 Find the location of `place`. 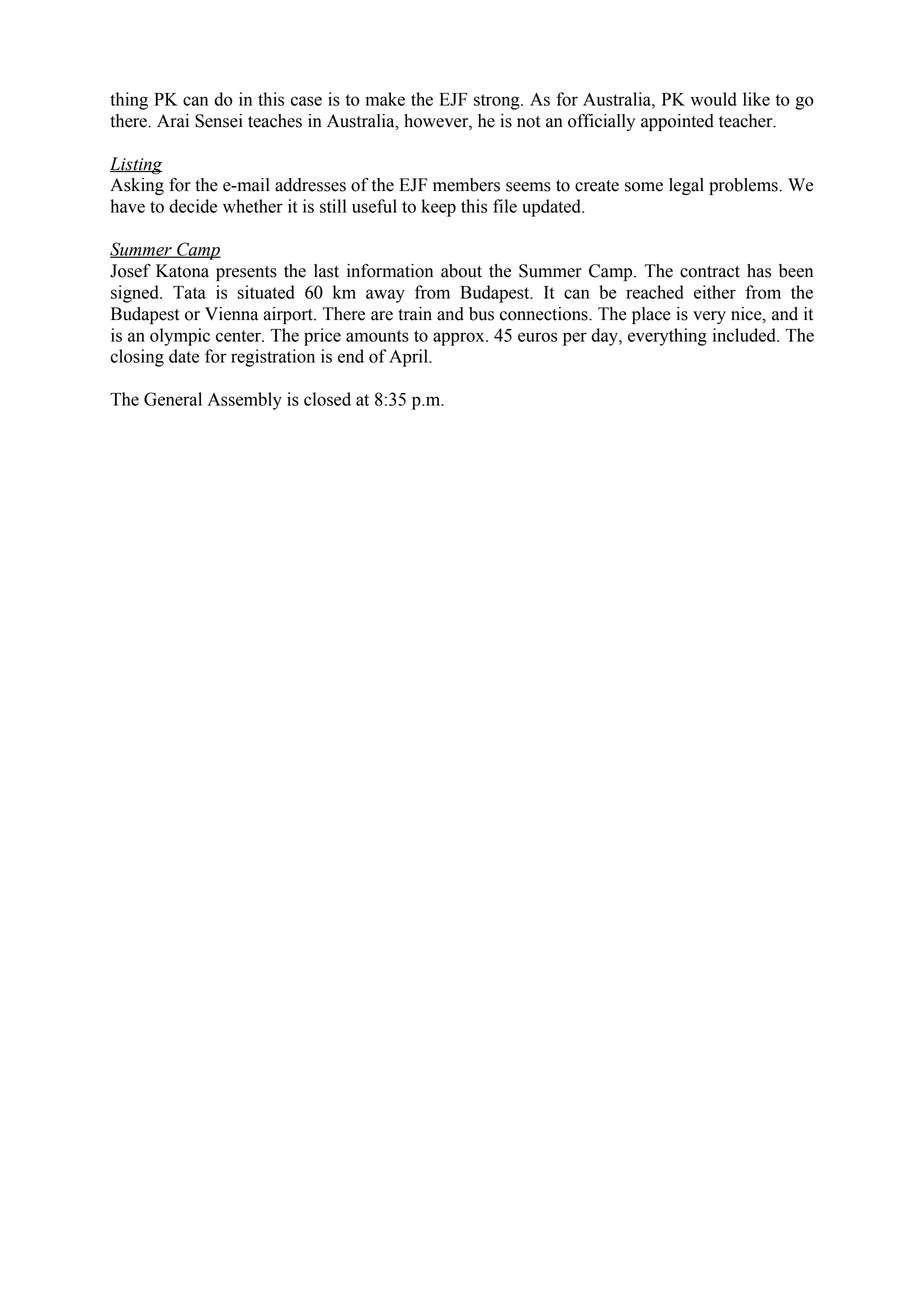

place is located at coordinates (651, 315).
